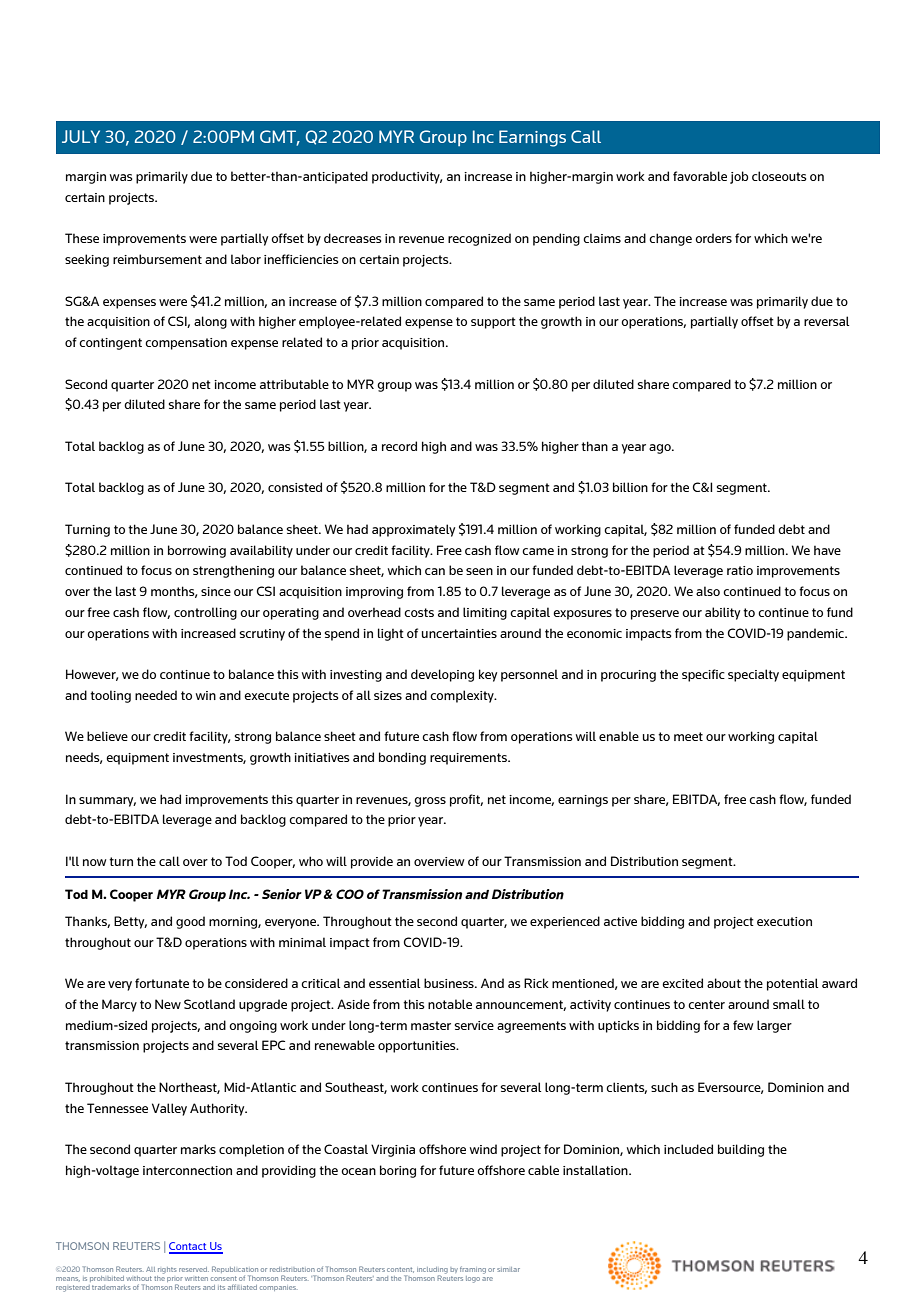 This screenshot has width=924, height=1308. I want to click on complexity, so click(463, 696).
